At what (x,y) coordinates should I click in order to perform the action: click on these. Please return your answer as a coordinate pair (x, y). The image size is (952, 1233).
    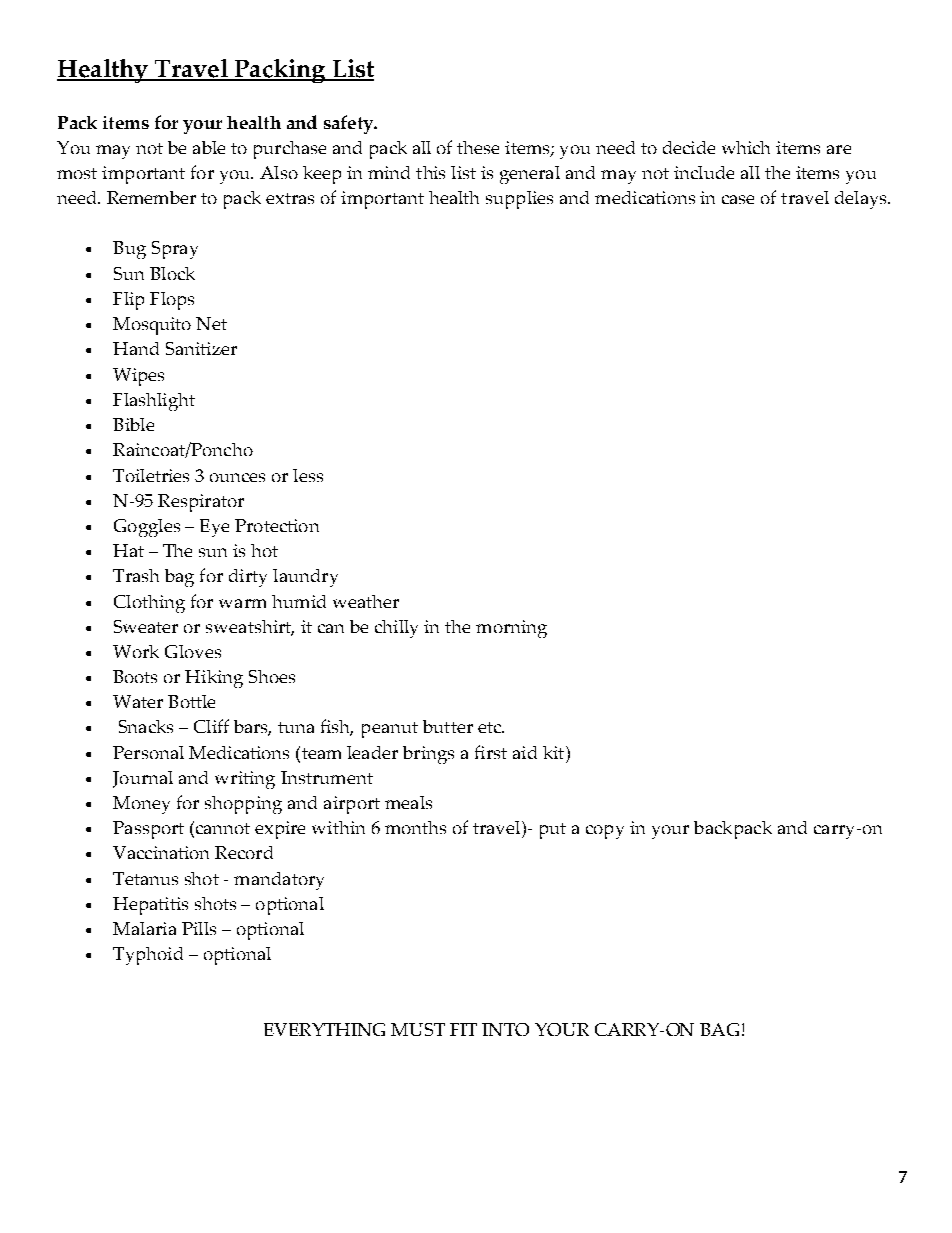
    Looking at the image, I should click on (478, 147).
